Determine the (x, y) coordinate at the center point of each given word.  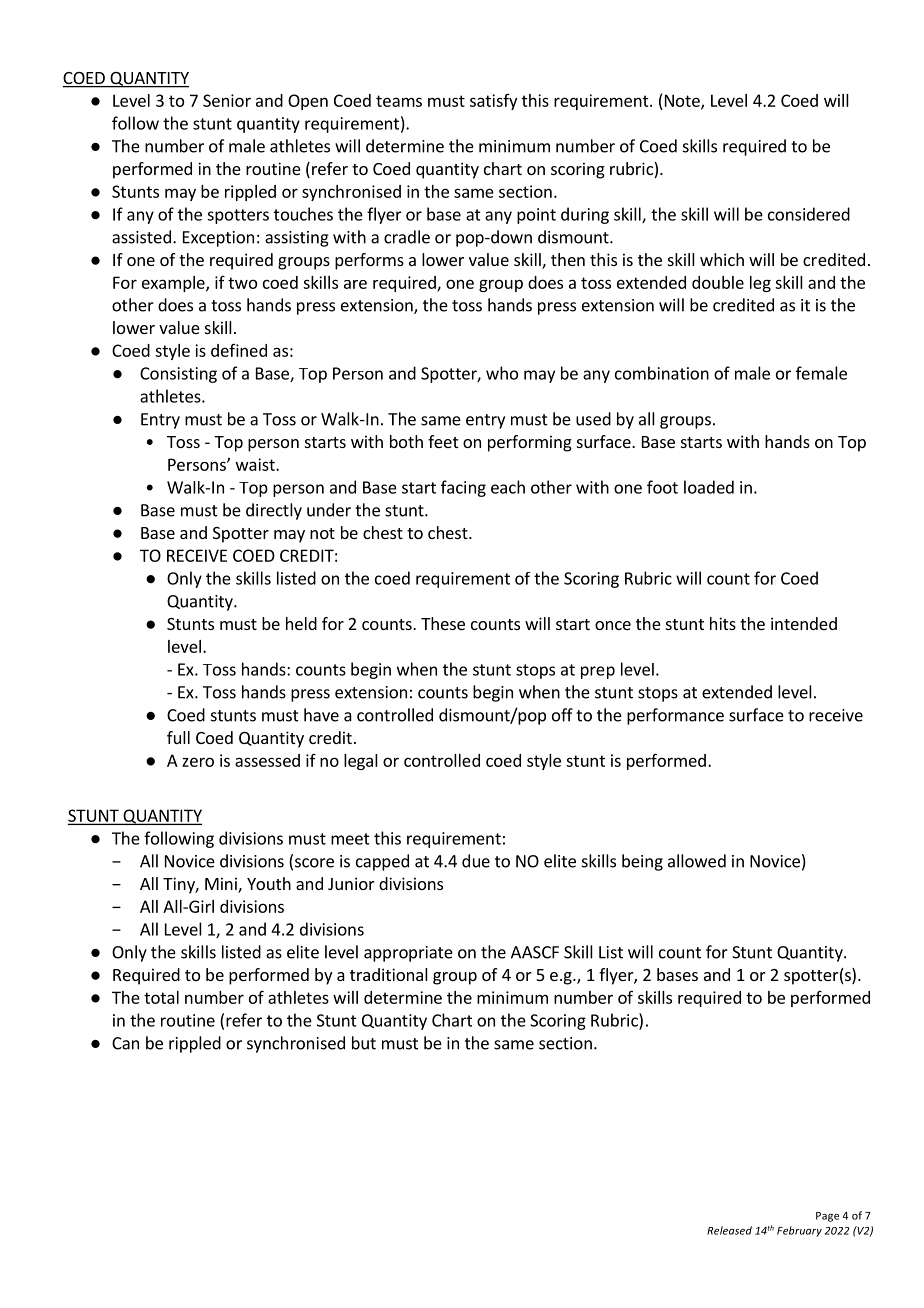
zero (198, 762)
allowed (697, 861)
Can (125, 1043)
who (502, 373)
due (476, 861)
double (718, 282)
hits (723, 623)
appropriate (408, 954)
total (161, 997)
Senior (227, 100)
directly (274, 511)
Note (683, 101)
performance (675, 716)
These (443, 623)
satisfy (493, 102)
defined (239, 350)
